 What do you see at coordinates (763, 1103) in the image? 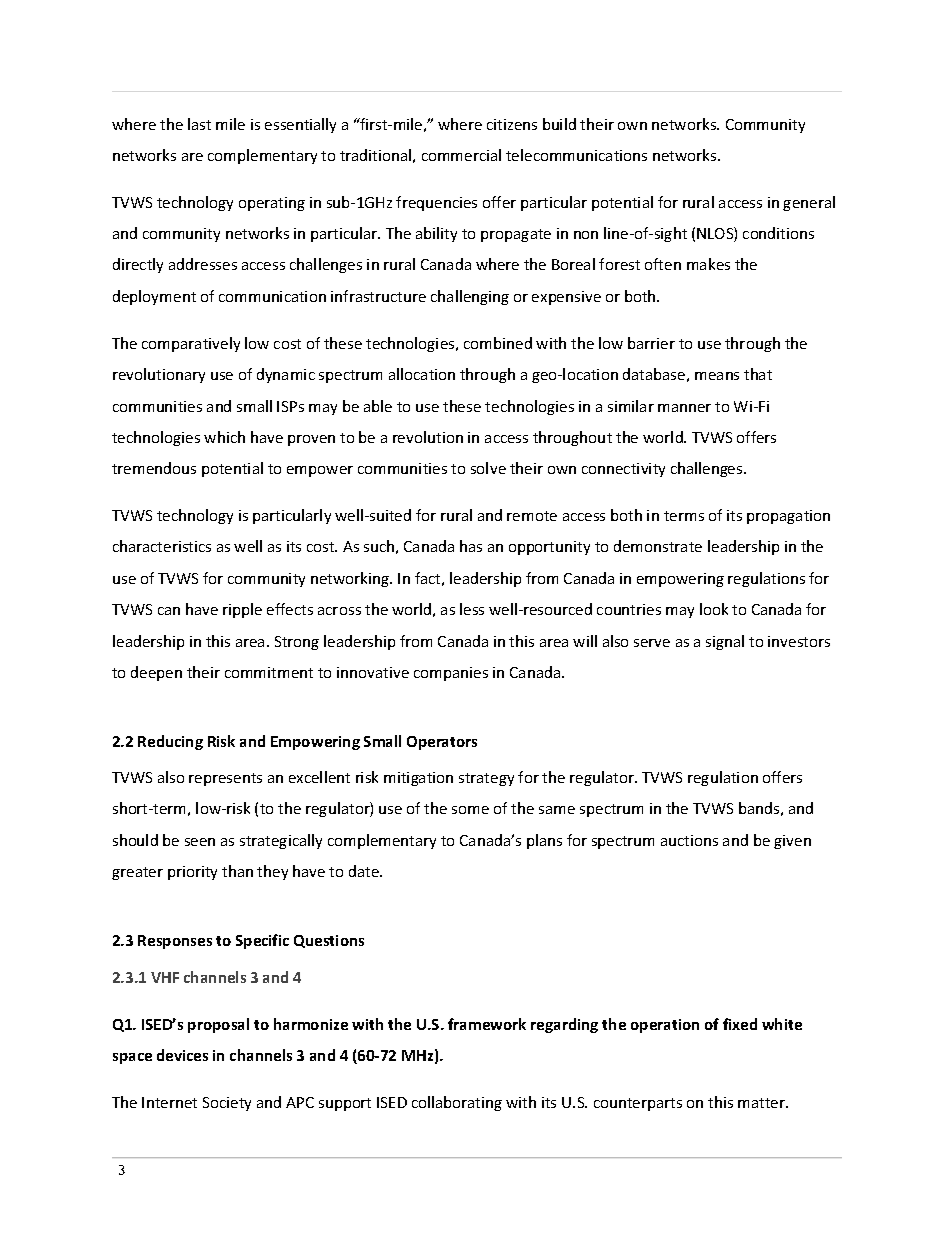
I see `matter` at bounding box center [763, 1103].
